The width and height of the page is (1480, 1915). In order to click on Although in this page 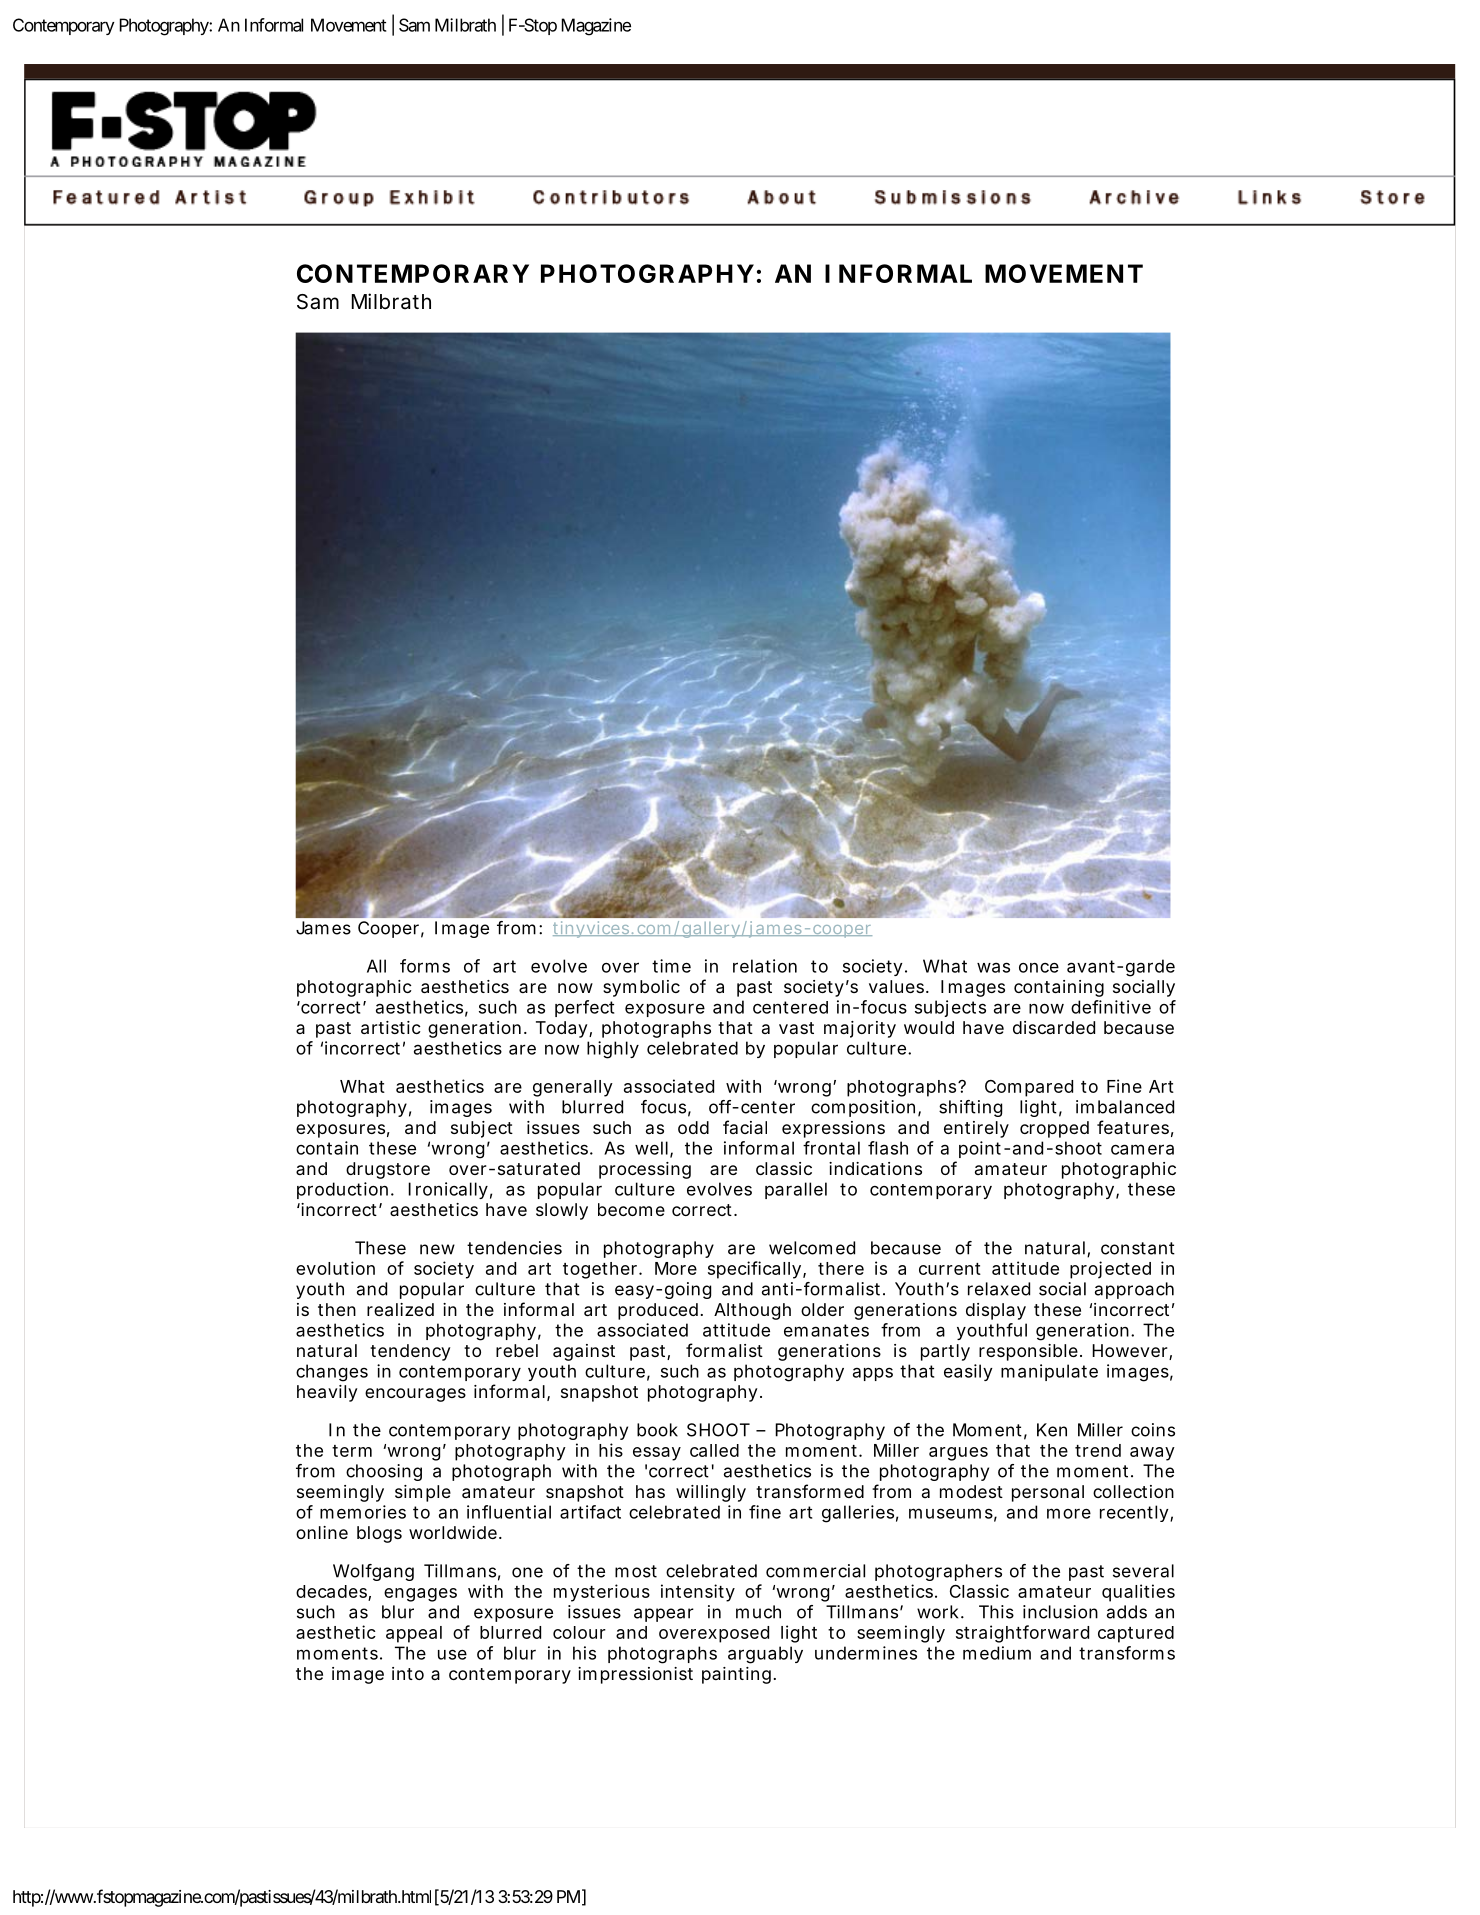, I will do `click(752, 1311)`.
